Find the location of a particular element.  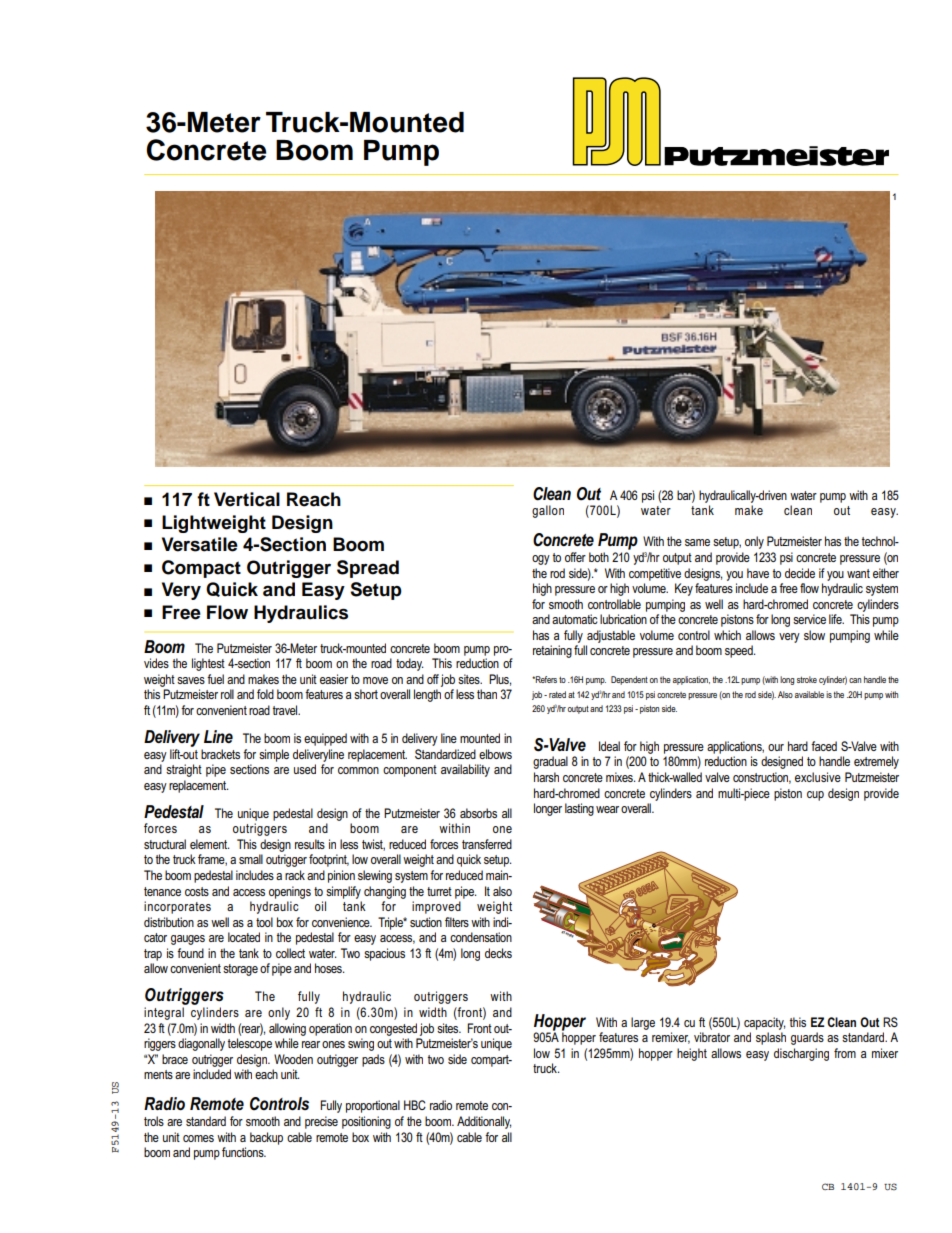

capacity is located at coordinates (764, 1023).
